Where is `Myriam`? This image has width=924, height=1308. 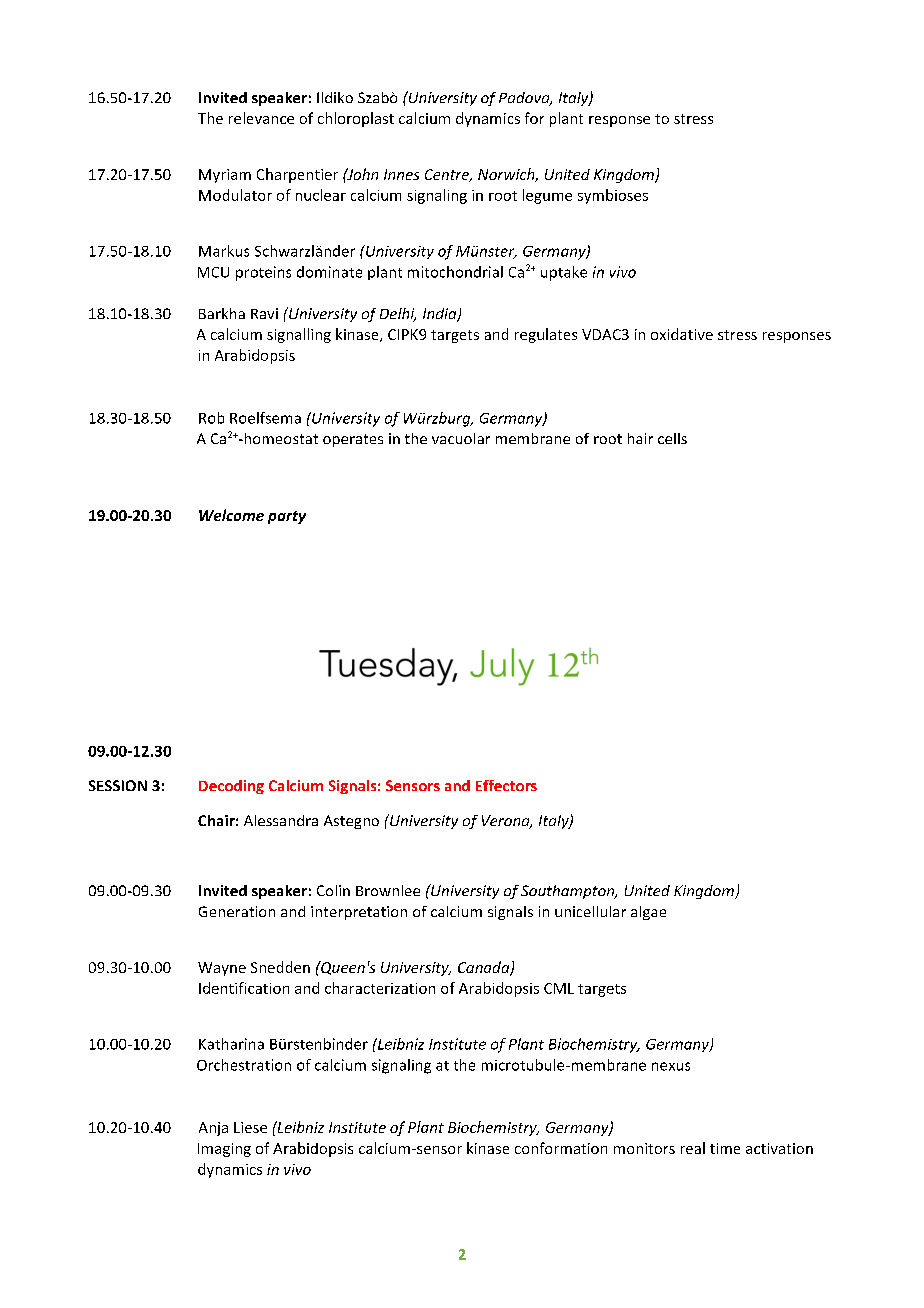
Myriam is located at coordinates (225, 176).
